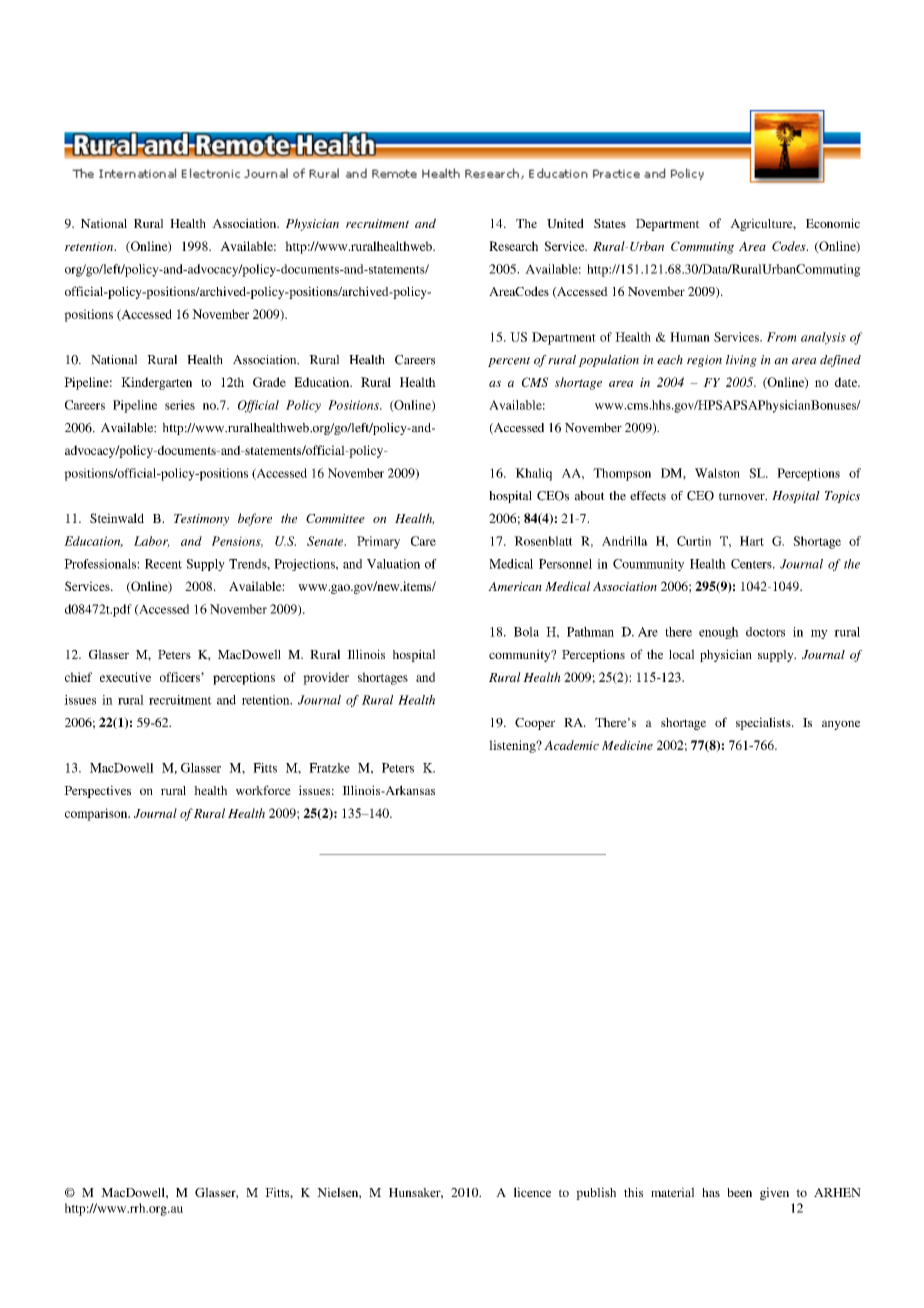  Describe the element at coordinates (156, 383) in the screenshot. I see `Kindergarten` at that location.
